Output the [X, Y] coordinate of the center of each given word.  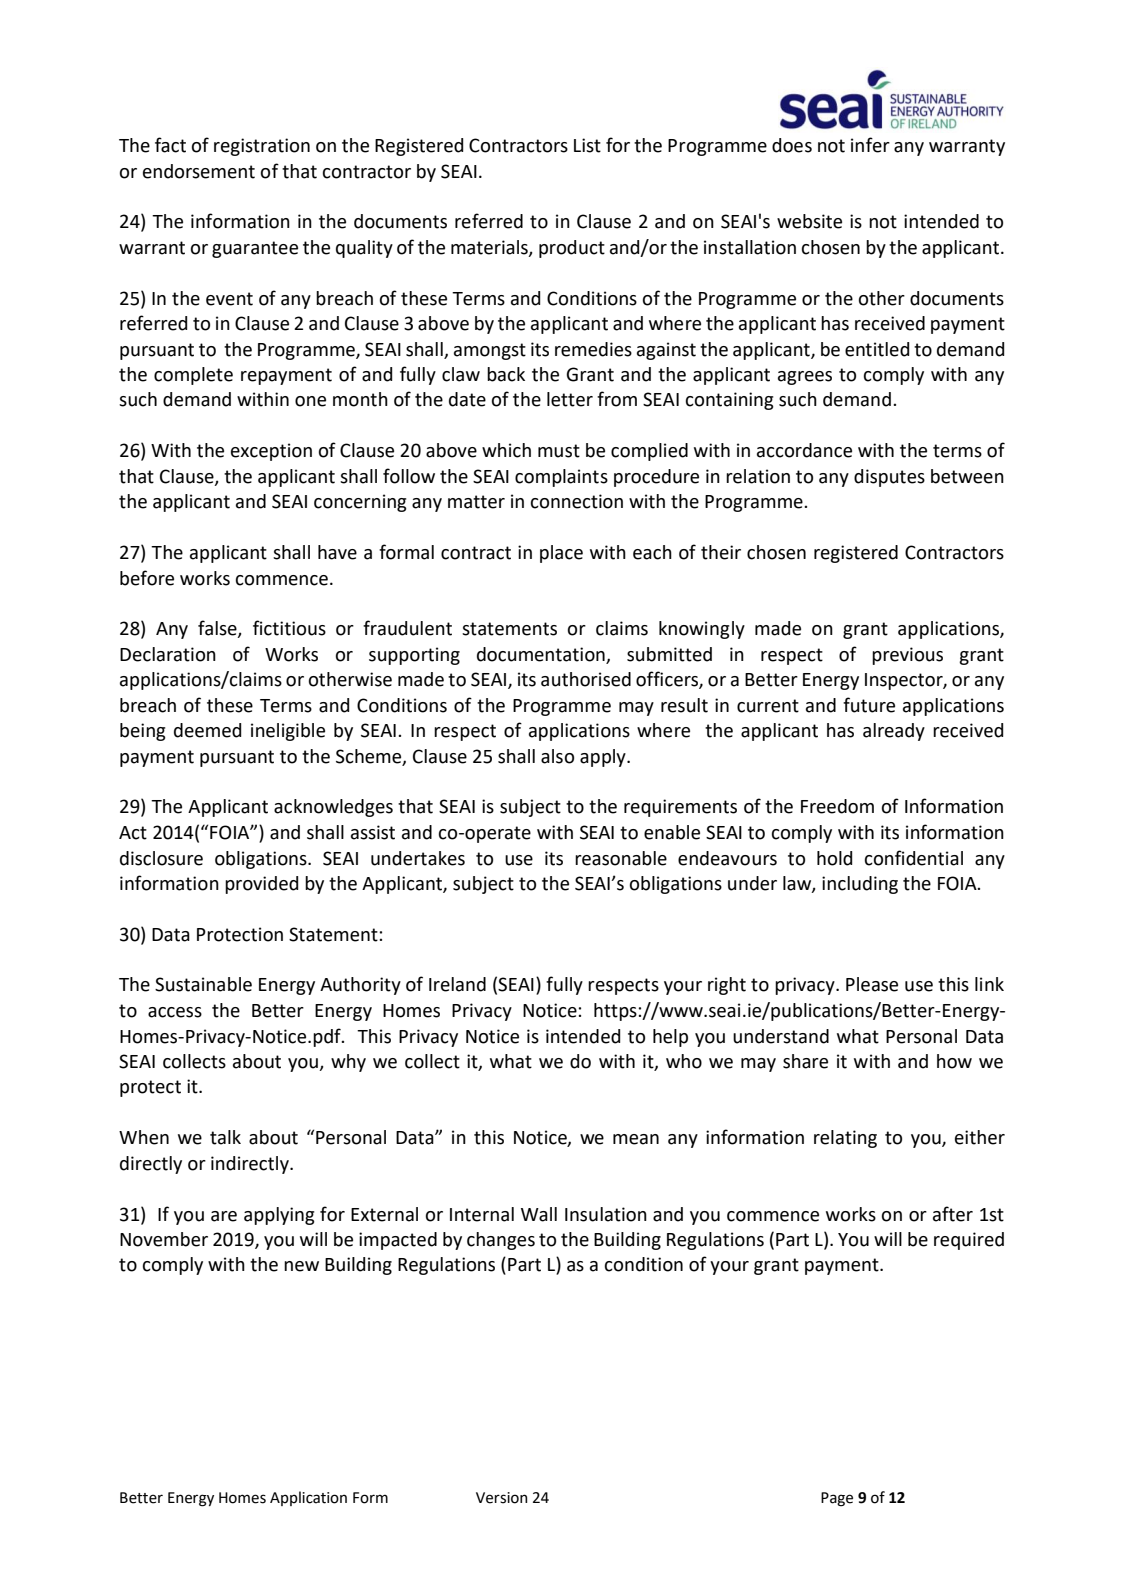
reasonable [621, 858]
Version [501, 1498]
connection [577, 501]
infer [870, 145]
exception [271, 452]
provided [261, 885]
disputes [889, 478]
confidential [914, 858]
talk [225, 1137]
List [587, 145]
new [301, 1266]
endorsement [199, 171]
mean [636, 1139]
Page [837, 1499]
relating [845, 1139]
